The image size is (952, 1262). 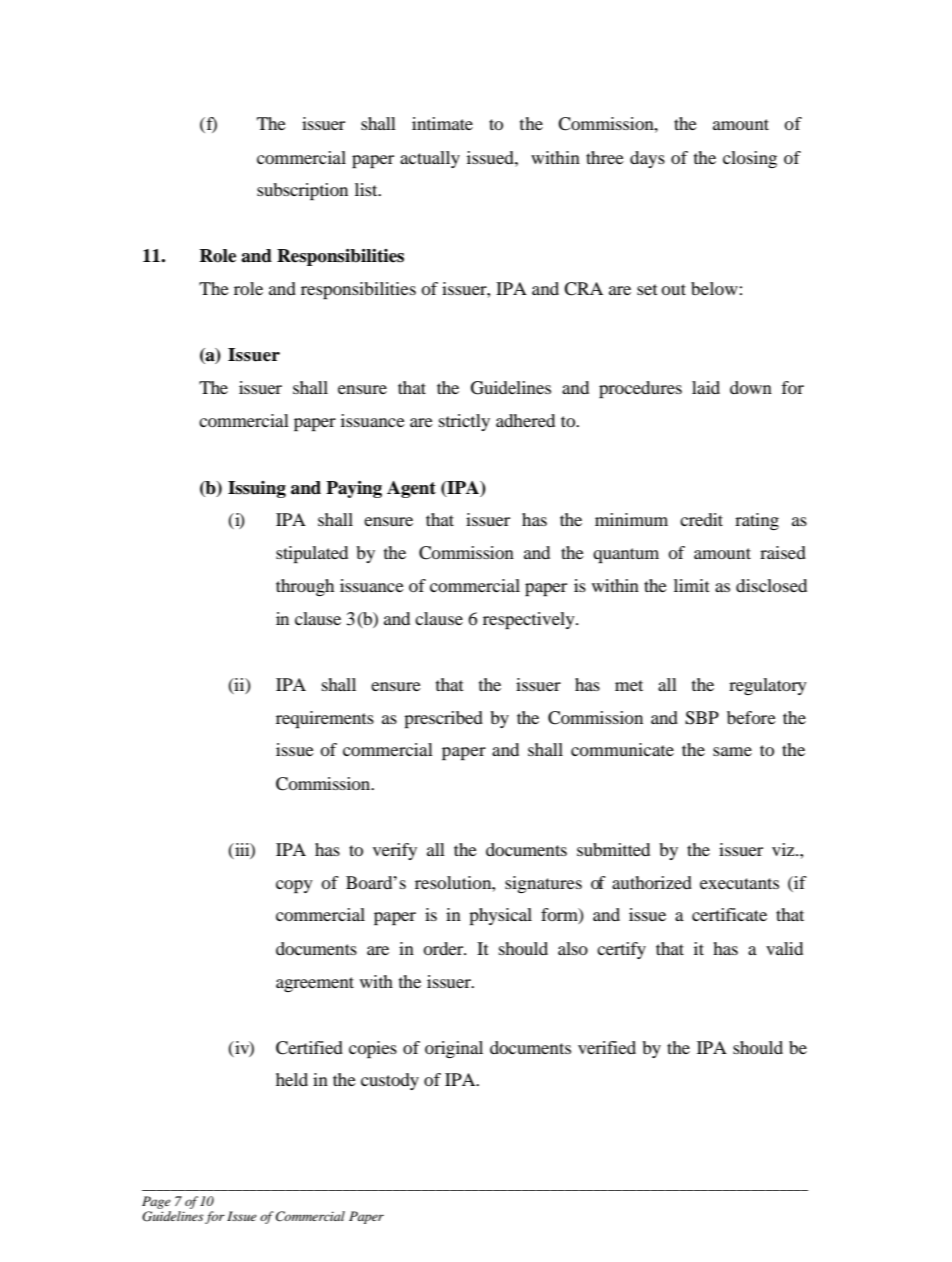 What do you see at coordinates (430, 159) in the screenshot?
I see `actually` at bounding box center [430, 159].
